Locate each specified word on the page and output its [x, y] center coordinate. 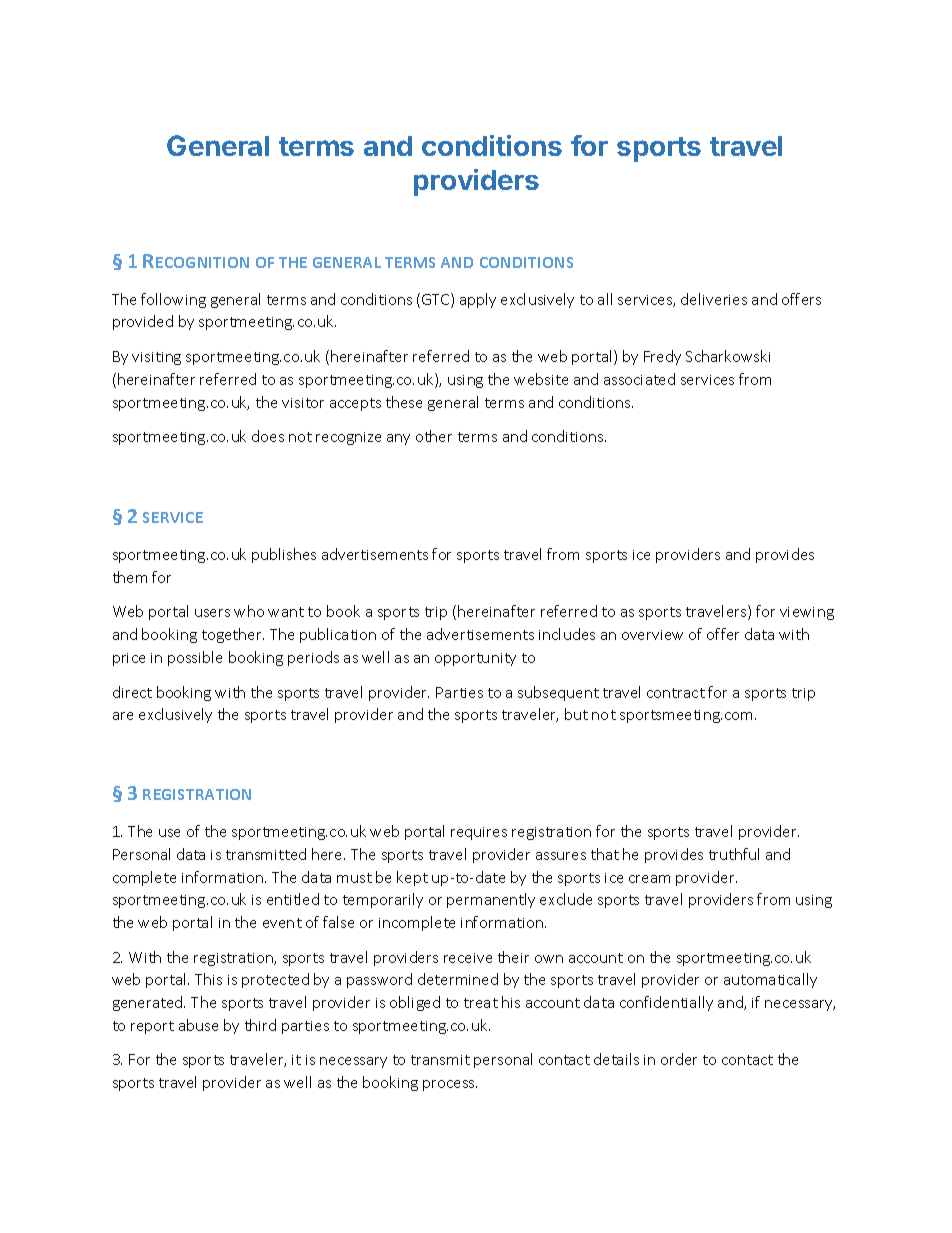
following [173, 300]
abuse [198, 1025]
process [450, 1085]
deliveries [714, 299]
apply [478, 300]
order [679, 1059]
